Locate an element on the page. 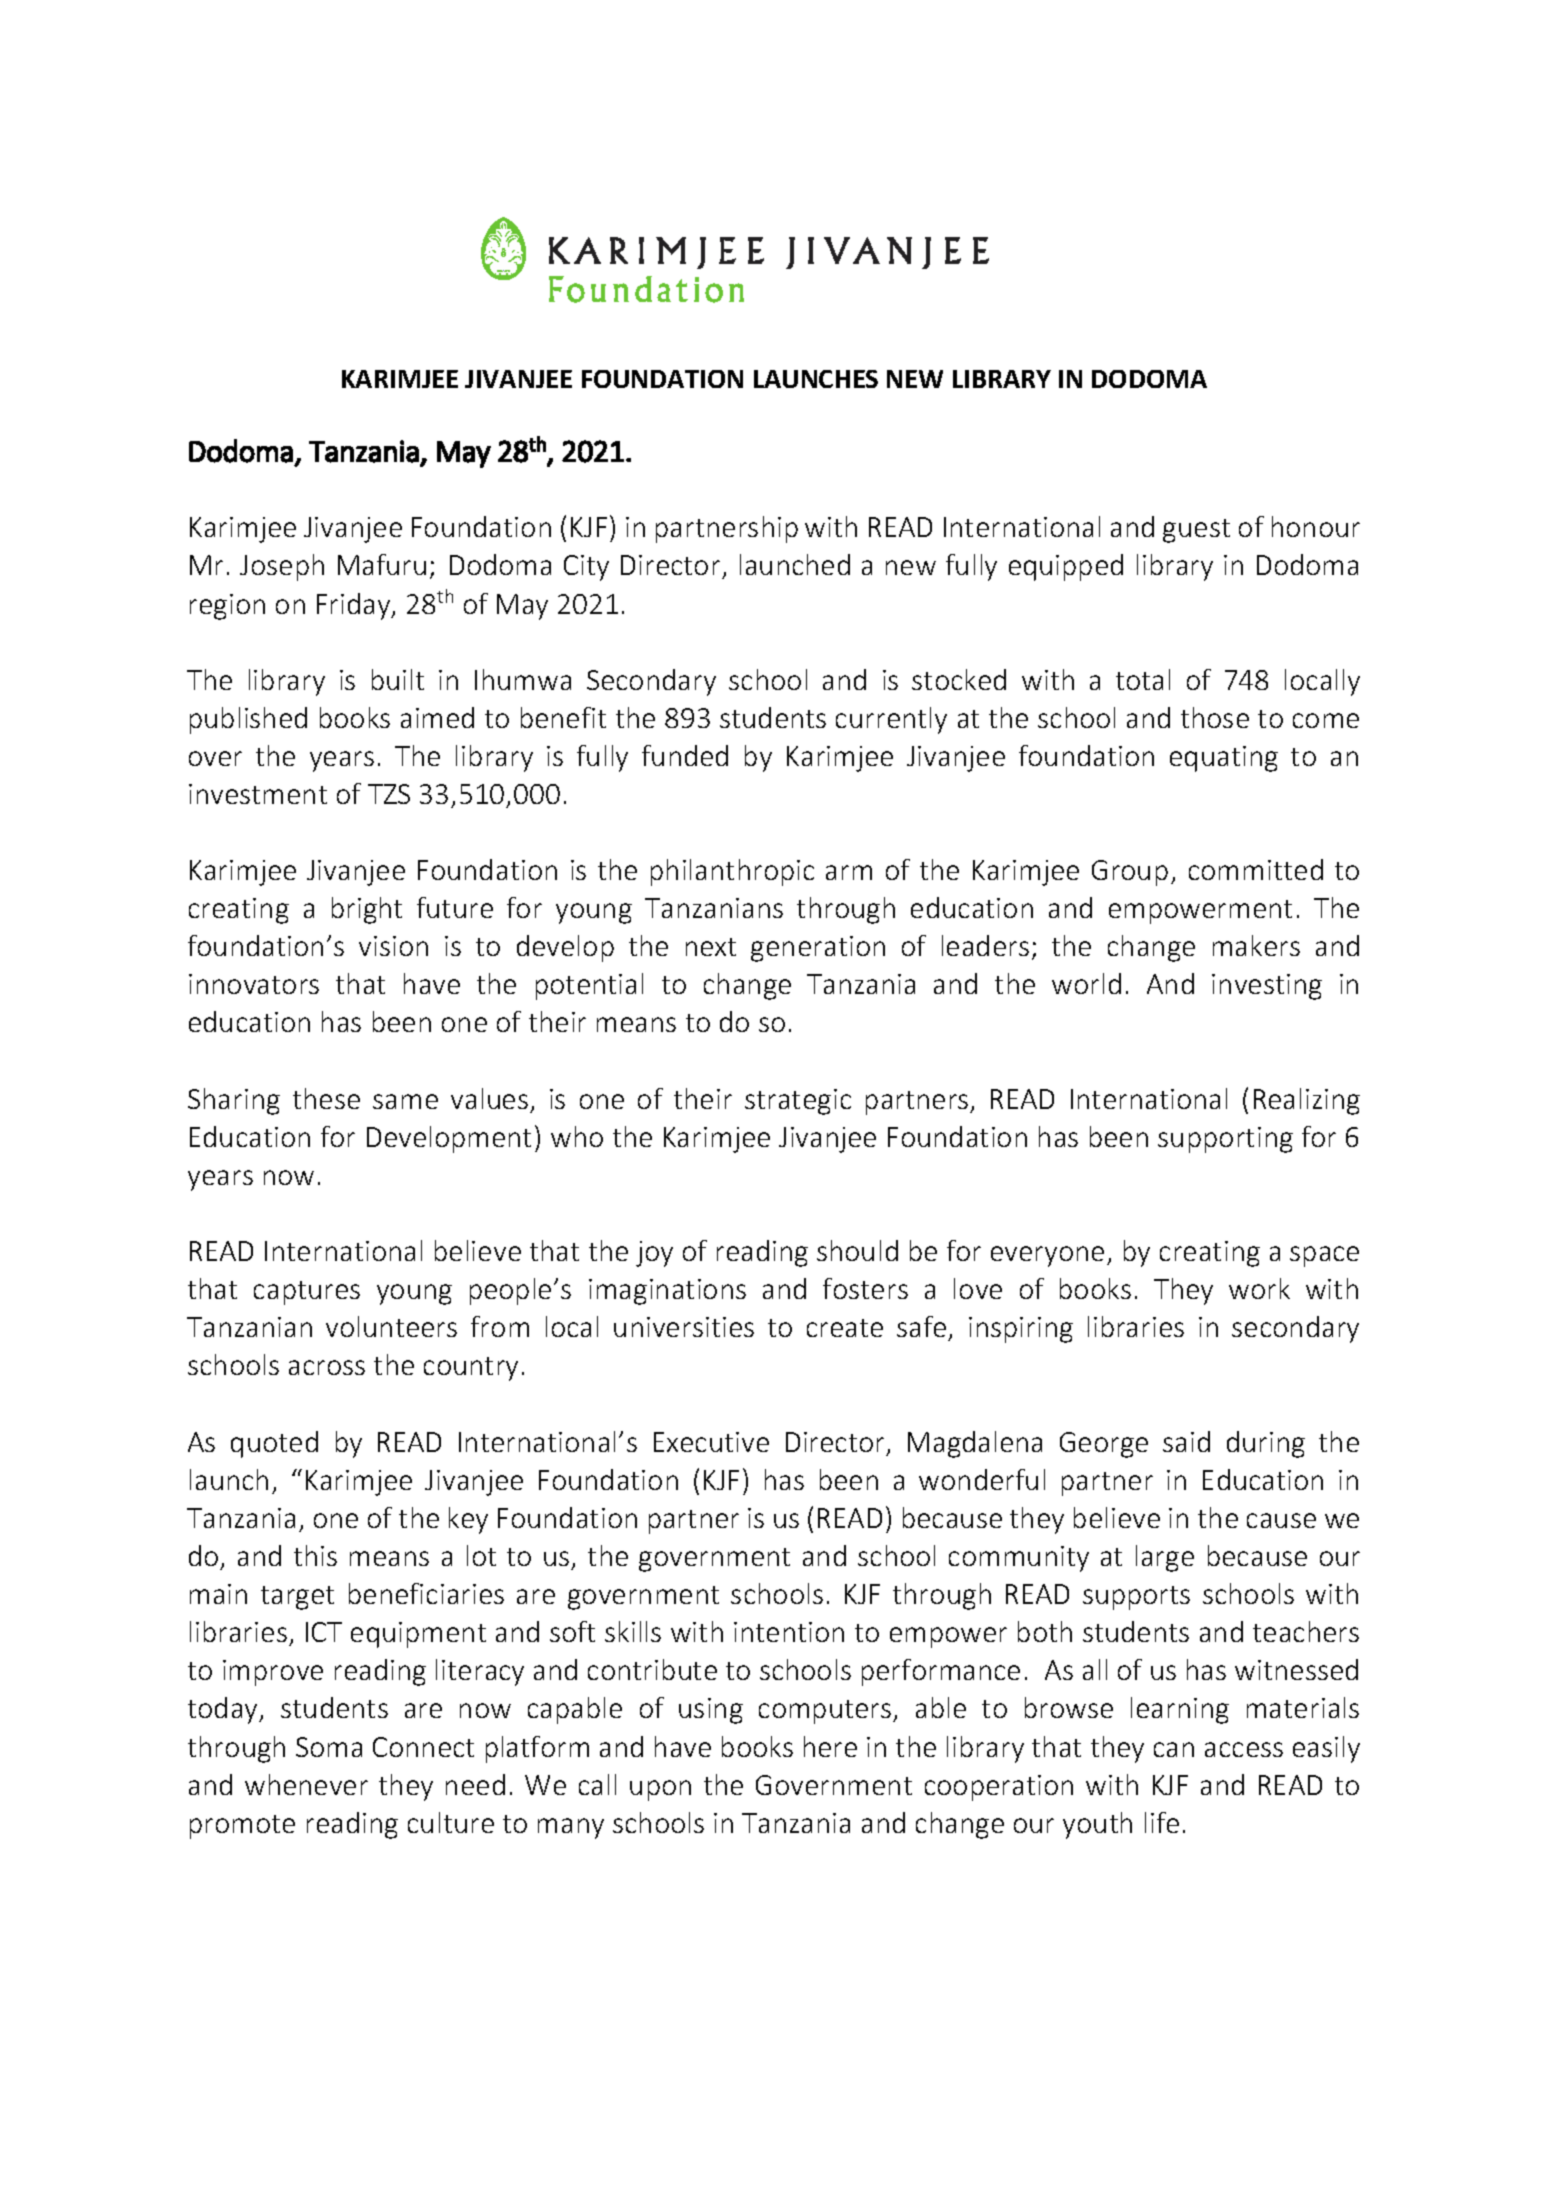 Image resolution: width=1548 pixels, height=2190 pixels. whenever is located at coordinates (306, 1784).
